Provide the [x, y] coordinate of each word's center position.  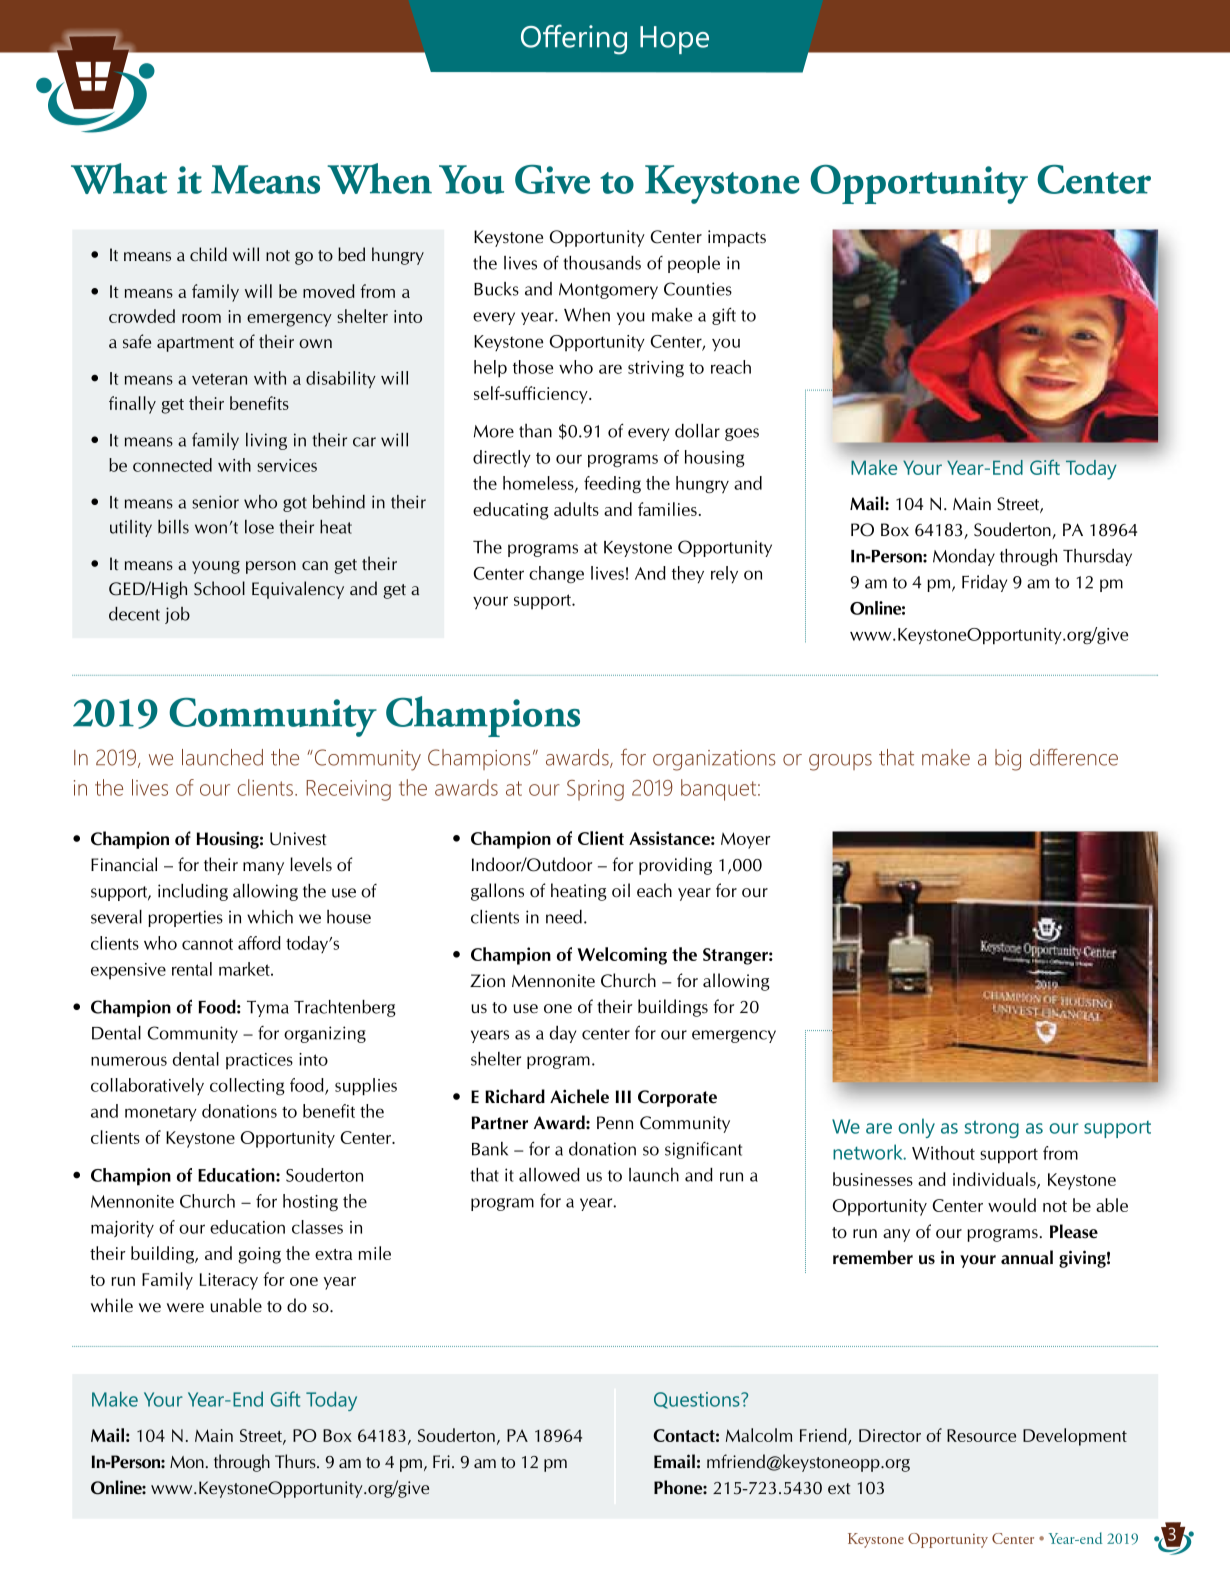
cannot [207, 944]
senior [215, 502]
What [119, 178]
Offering [574, 39]
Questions [698, 1400]
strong [992, 1129]
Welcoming [622, 956]
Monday [964, 557]
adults [576, 509]
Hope [674, 40]
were [185, 1307]
